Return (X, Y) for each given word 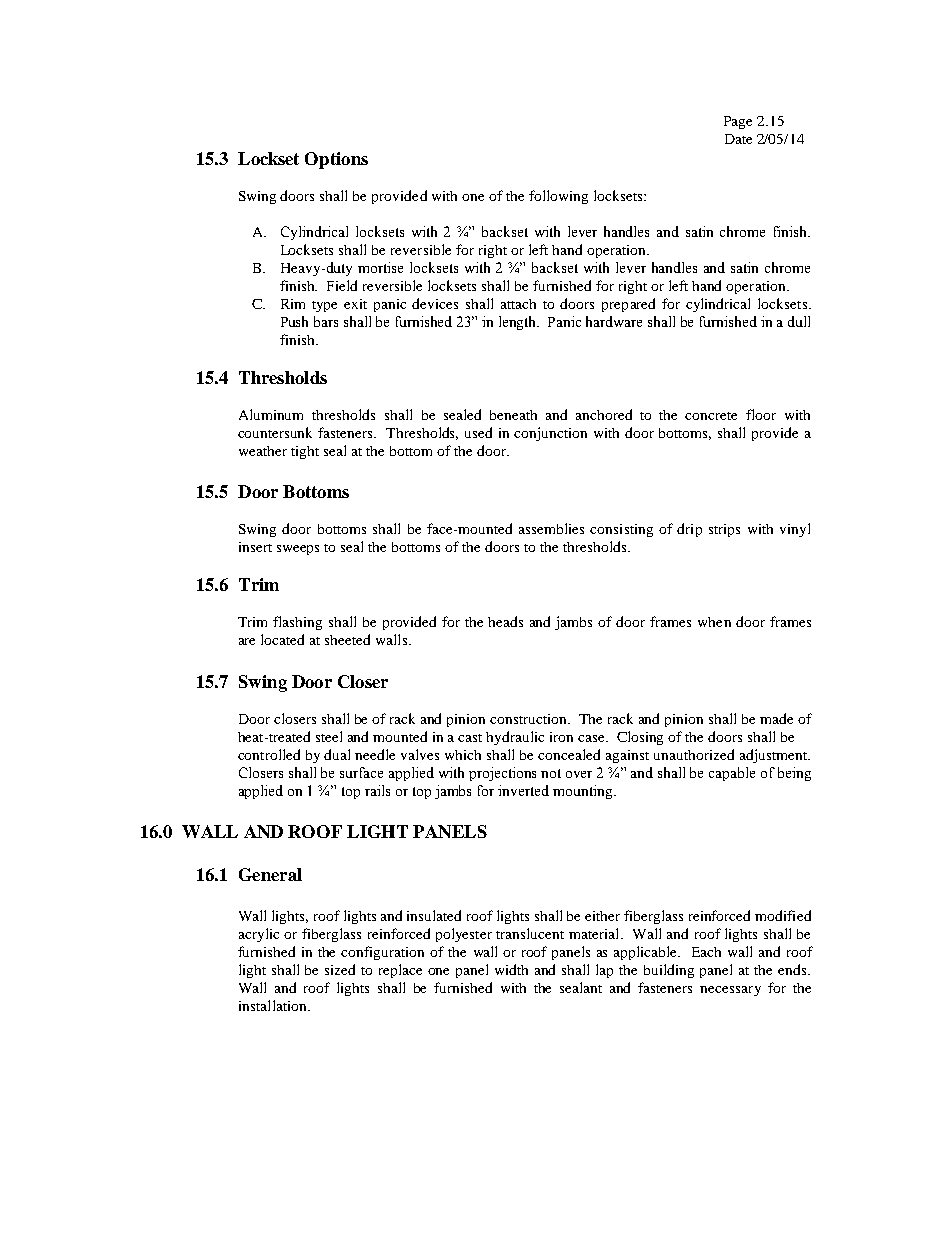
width (511, 969)
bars (326, 321)
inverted (523, 790)
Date (738, 139)
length (519, 323)
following (558, 197)
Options (336, 160)
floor (761, 414)
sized (340, 969)
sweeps (298, 550)
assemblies (551, 528)
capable (732, 774)
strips (724, 530)
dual (337, 754)
